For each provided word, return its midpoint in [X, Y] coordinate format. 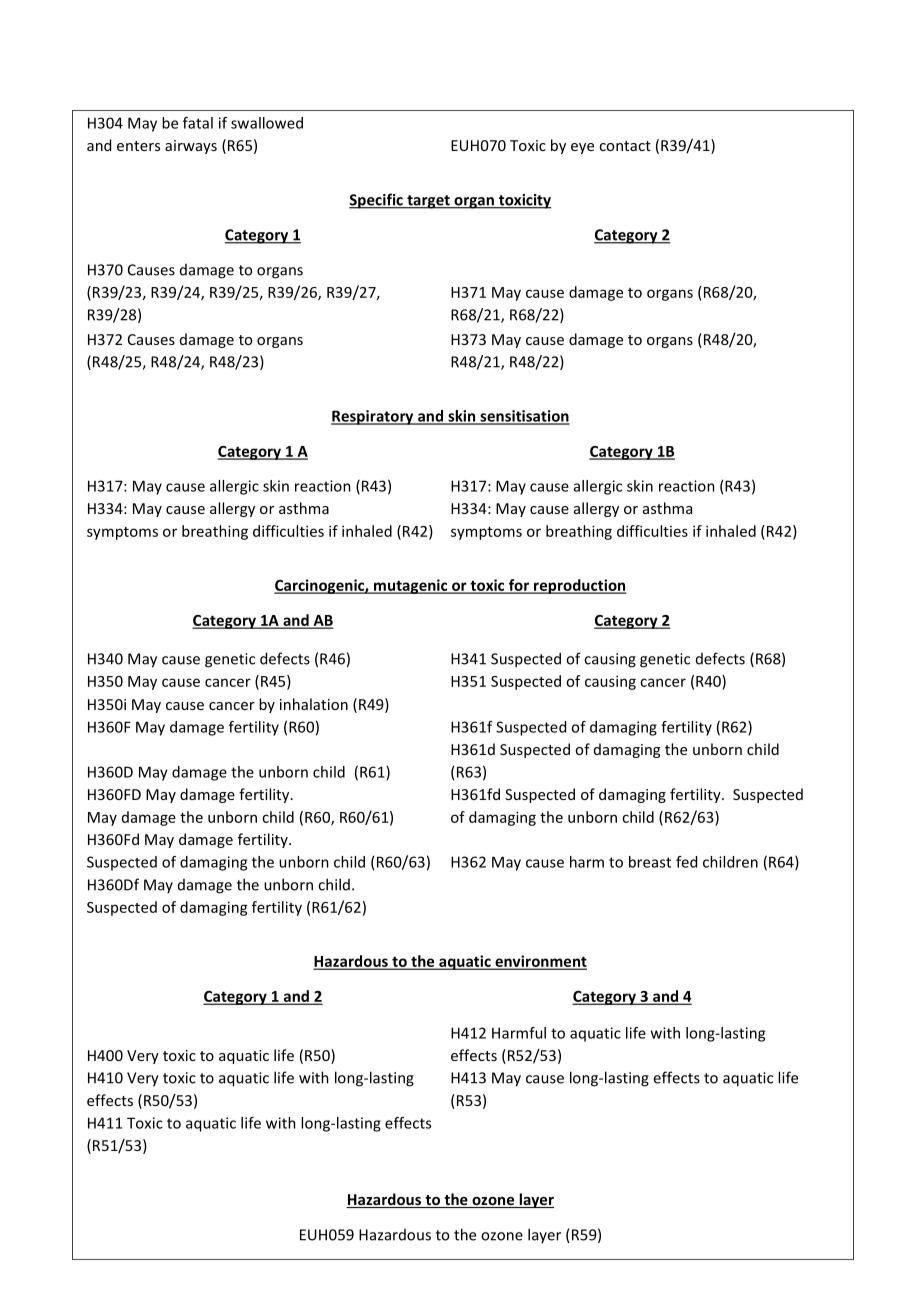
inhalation [314, 704]
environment [540, 962]
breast [650, 862]
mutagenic [411, 586]
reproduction [579, 586]
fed [686, 862]
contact [625, 146]
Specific [377, 201]
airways [191, 147]
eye [582, 148]
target [428, 202]
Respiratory [373, 417]
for [519, 586]
